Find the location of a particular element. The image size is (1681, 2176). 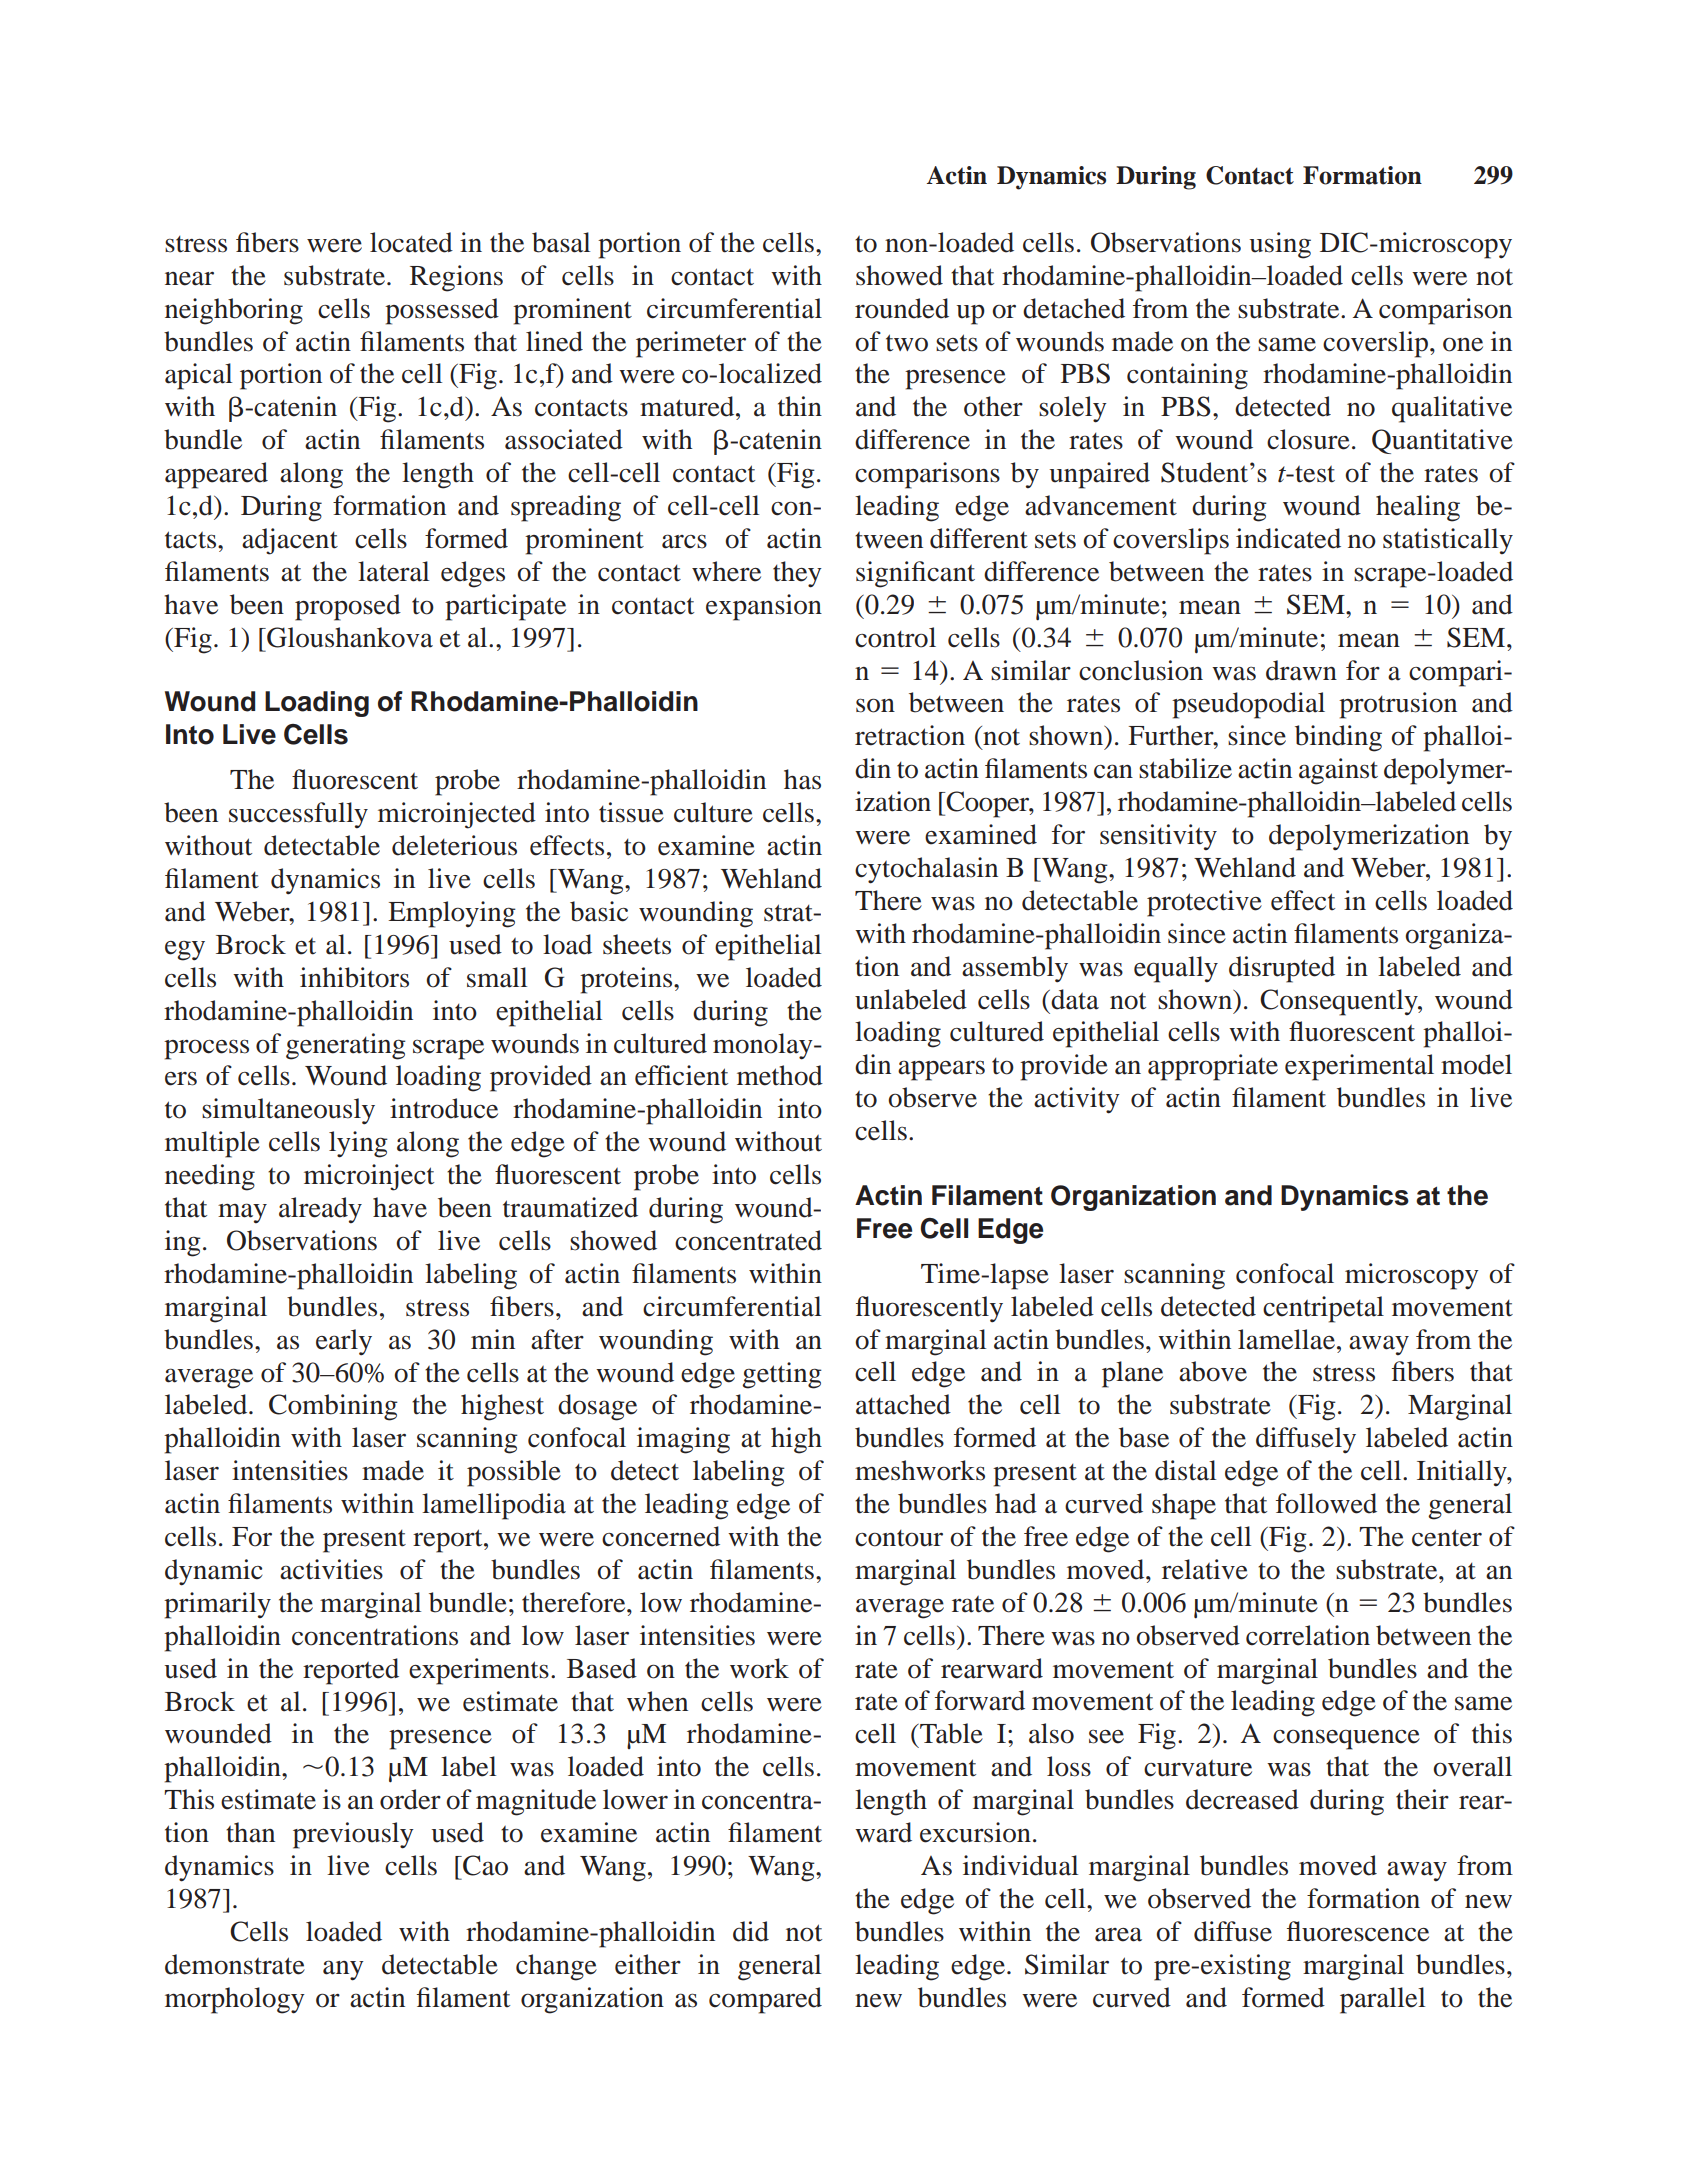

any is located at coordinates (343, 1970).
